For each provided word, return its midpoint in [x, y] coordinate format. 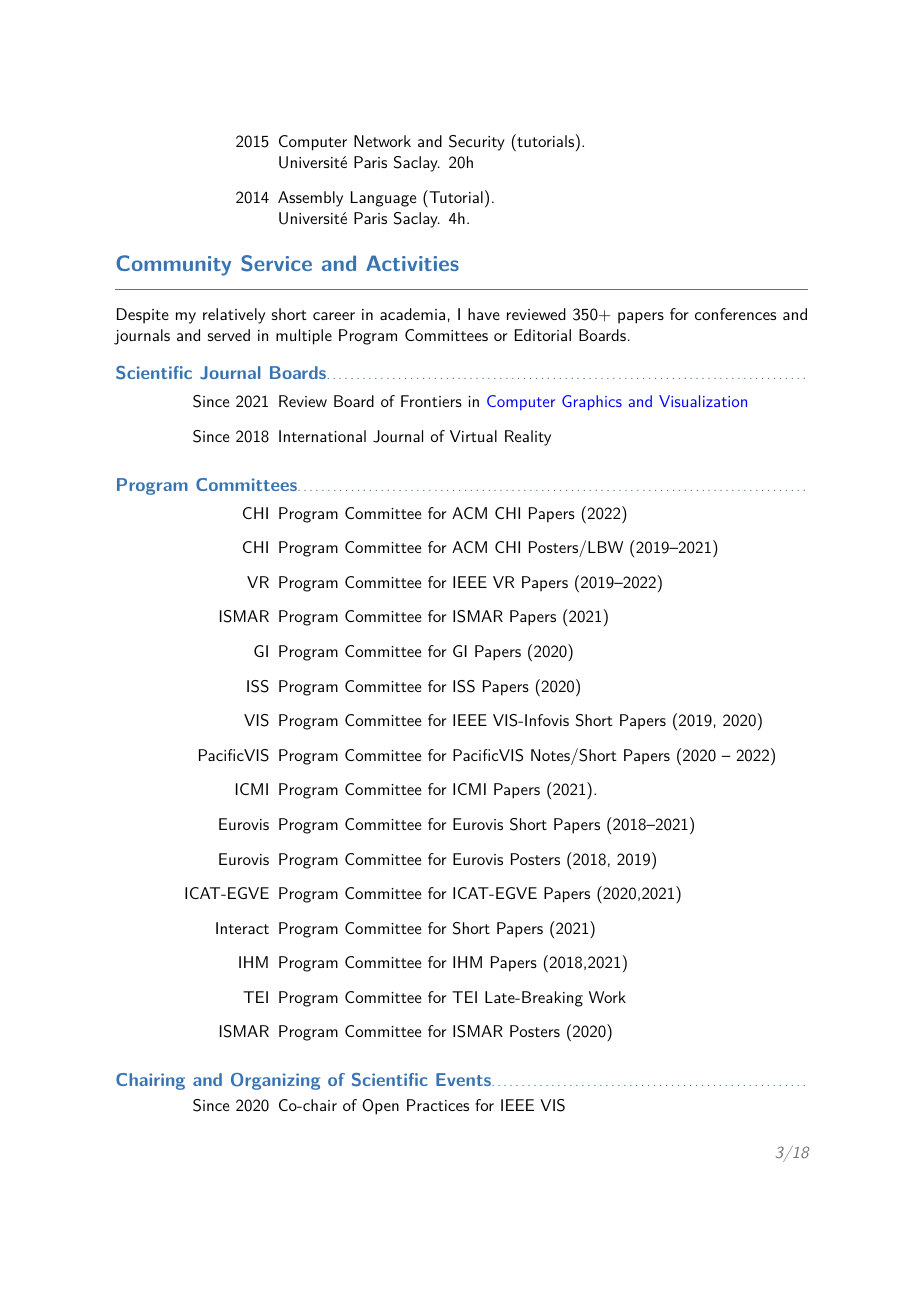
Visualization [703, 401]
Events [464, 1079]
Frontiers [431, 401]
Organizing [275, 1081]
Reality [528, 438]
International [322, 436]
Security [477, 143]
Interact [242, 928]
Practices [438, 1105]
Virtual [473, 436]
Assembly [310, 199]
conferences [735, 314]
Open [380, 1107]
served [229, 335]
